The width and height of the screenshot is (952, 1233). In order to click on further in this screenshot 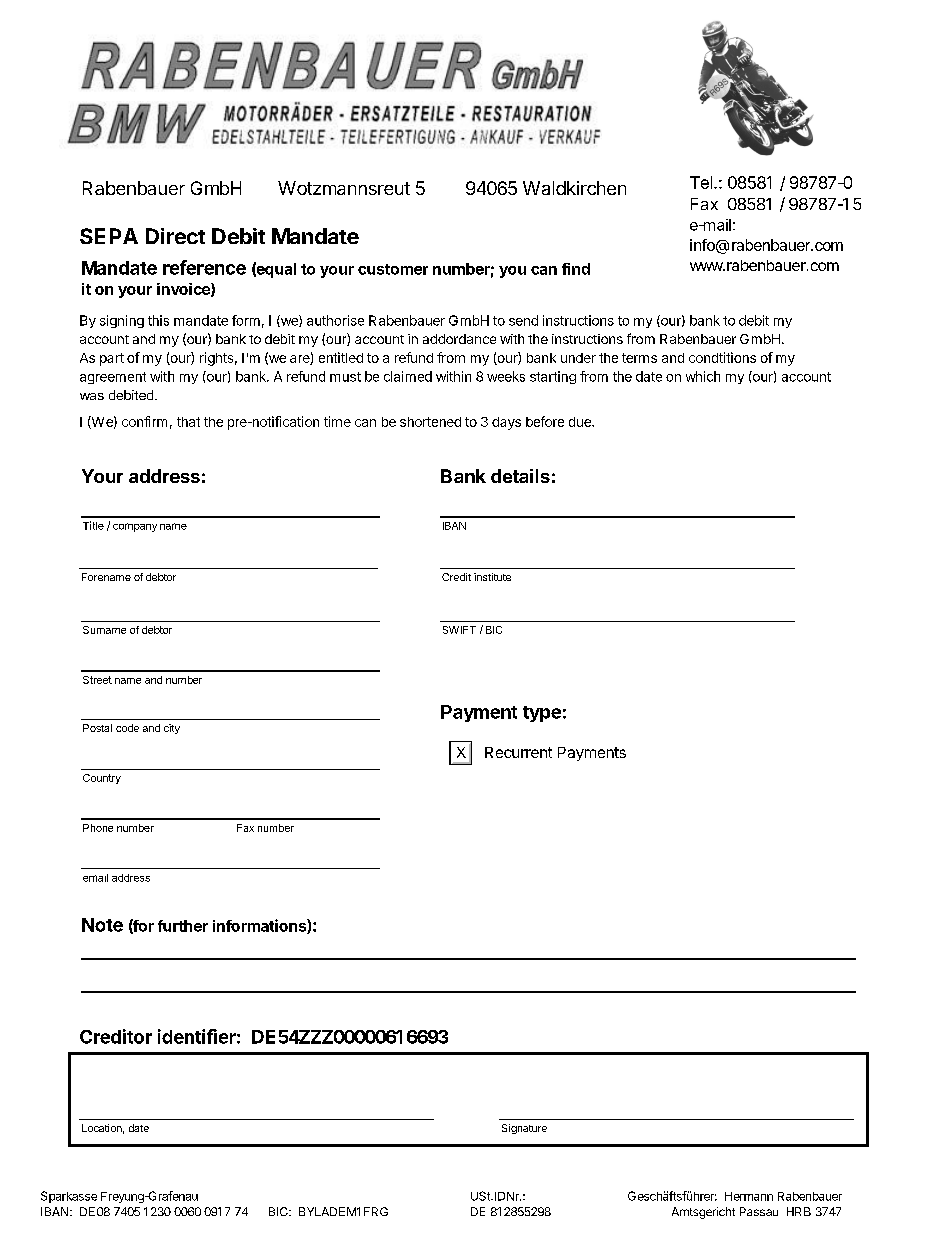, I will do `click(183, 926)`.
